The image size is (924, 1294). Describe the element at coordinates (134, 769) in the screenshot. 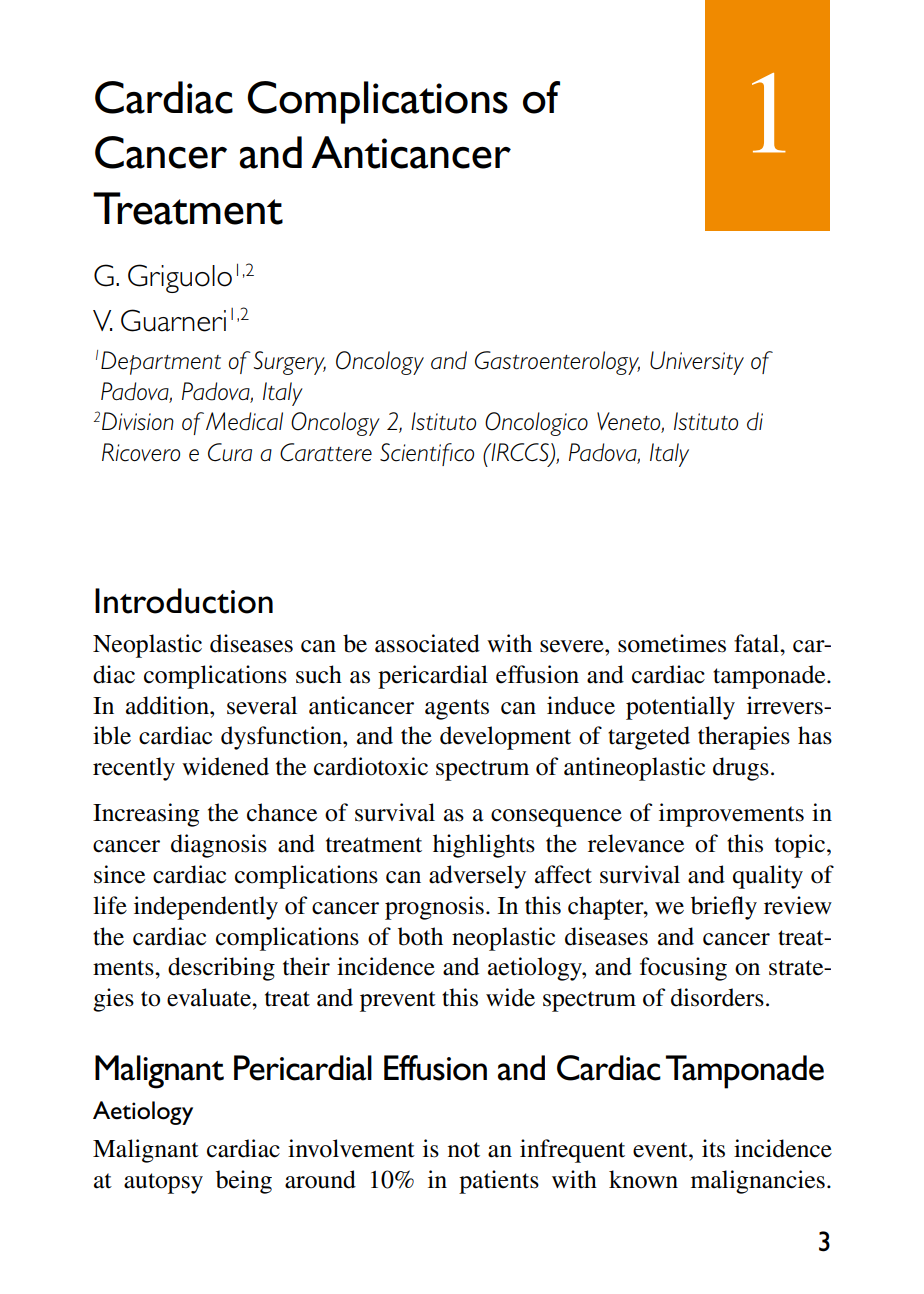

I see `recently` at that location.
